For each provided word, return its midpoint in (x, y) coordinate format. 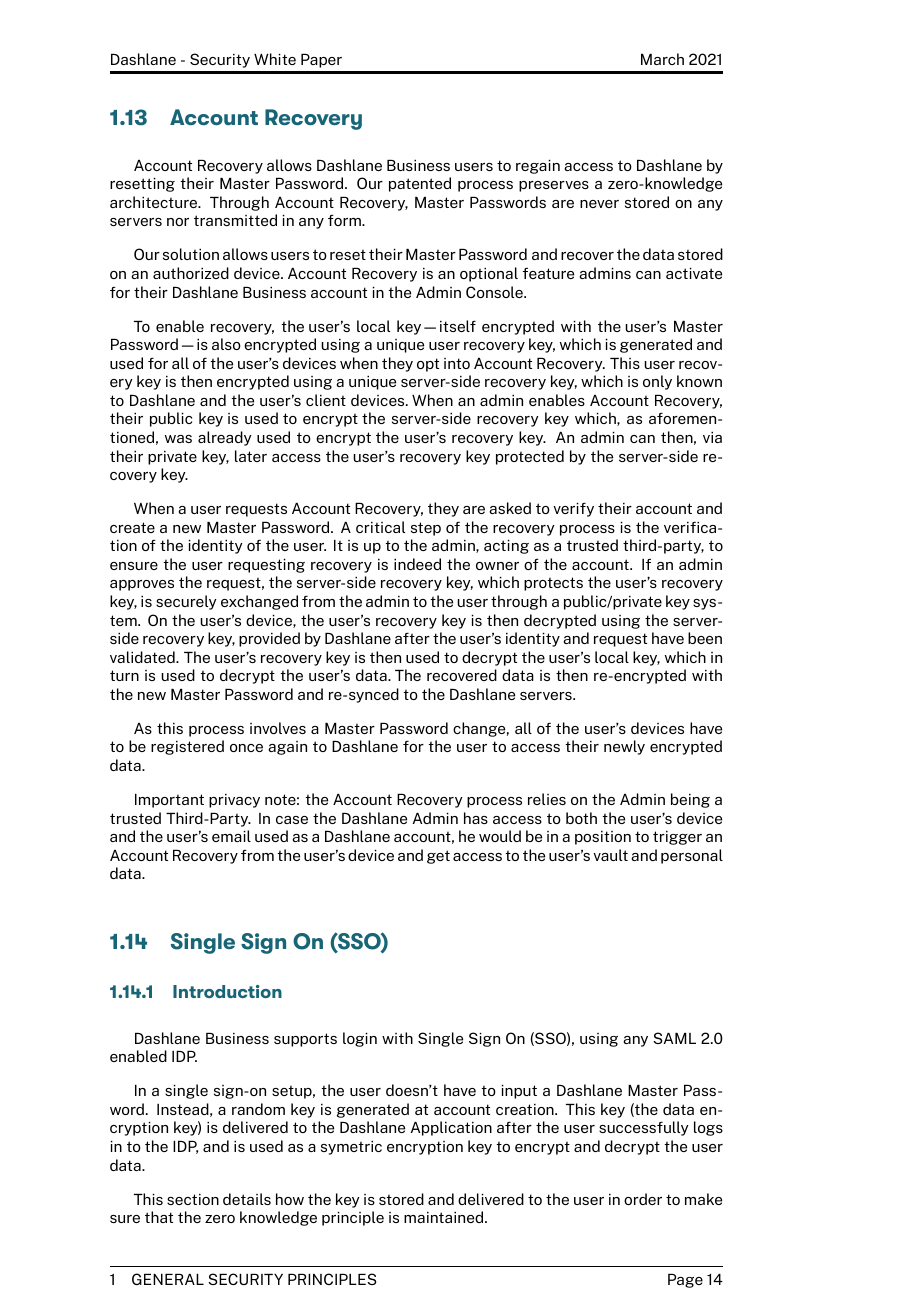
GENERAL (168, 1279)
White (275, 59)
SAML (674, 1038)
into (457, 363)
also (226, 344)
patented (420, 184)
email (231, 836)
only (657, 382)
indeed (417, 564)
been (705, 638)
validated (143, 657)
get (438, 857)
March (662, 59)
